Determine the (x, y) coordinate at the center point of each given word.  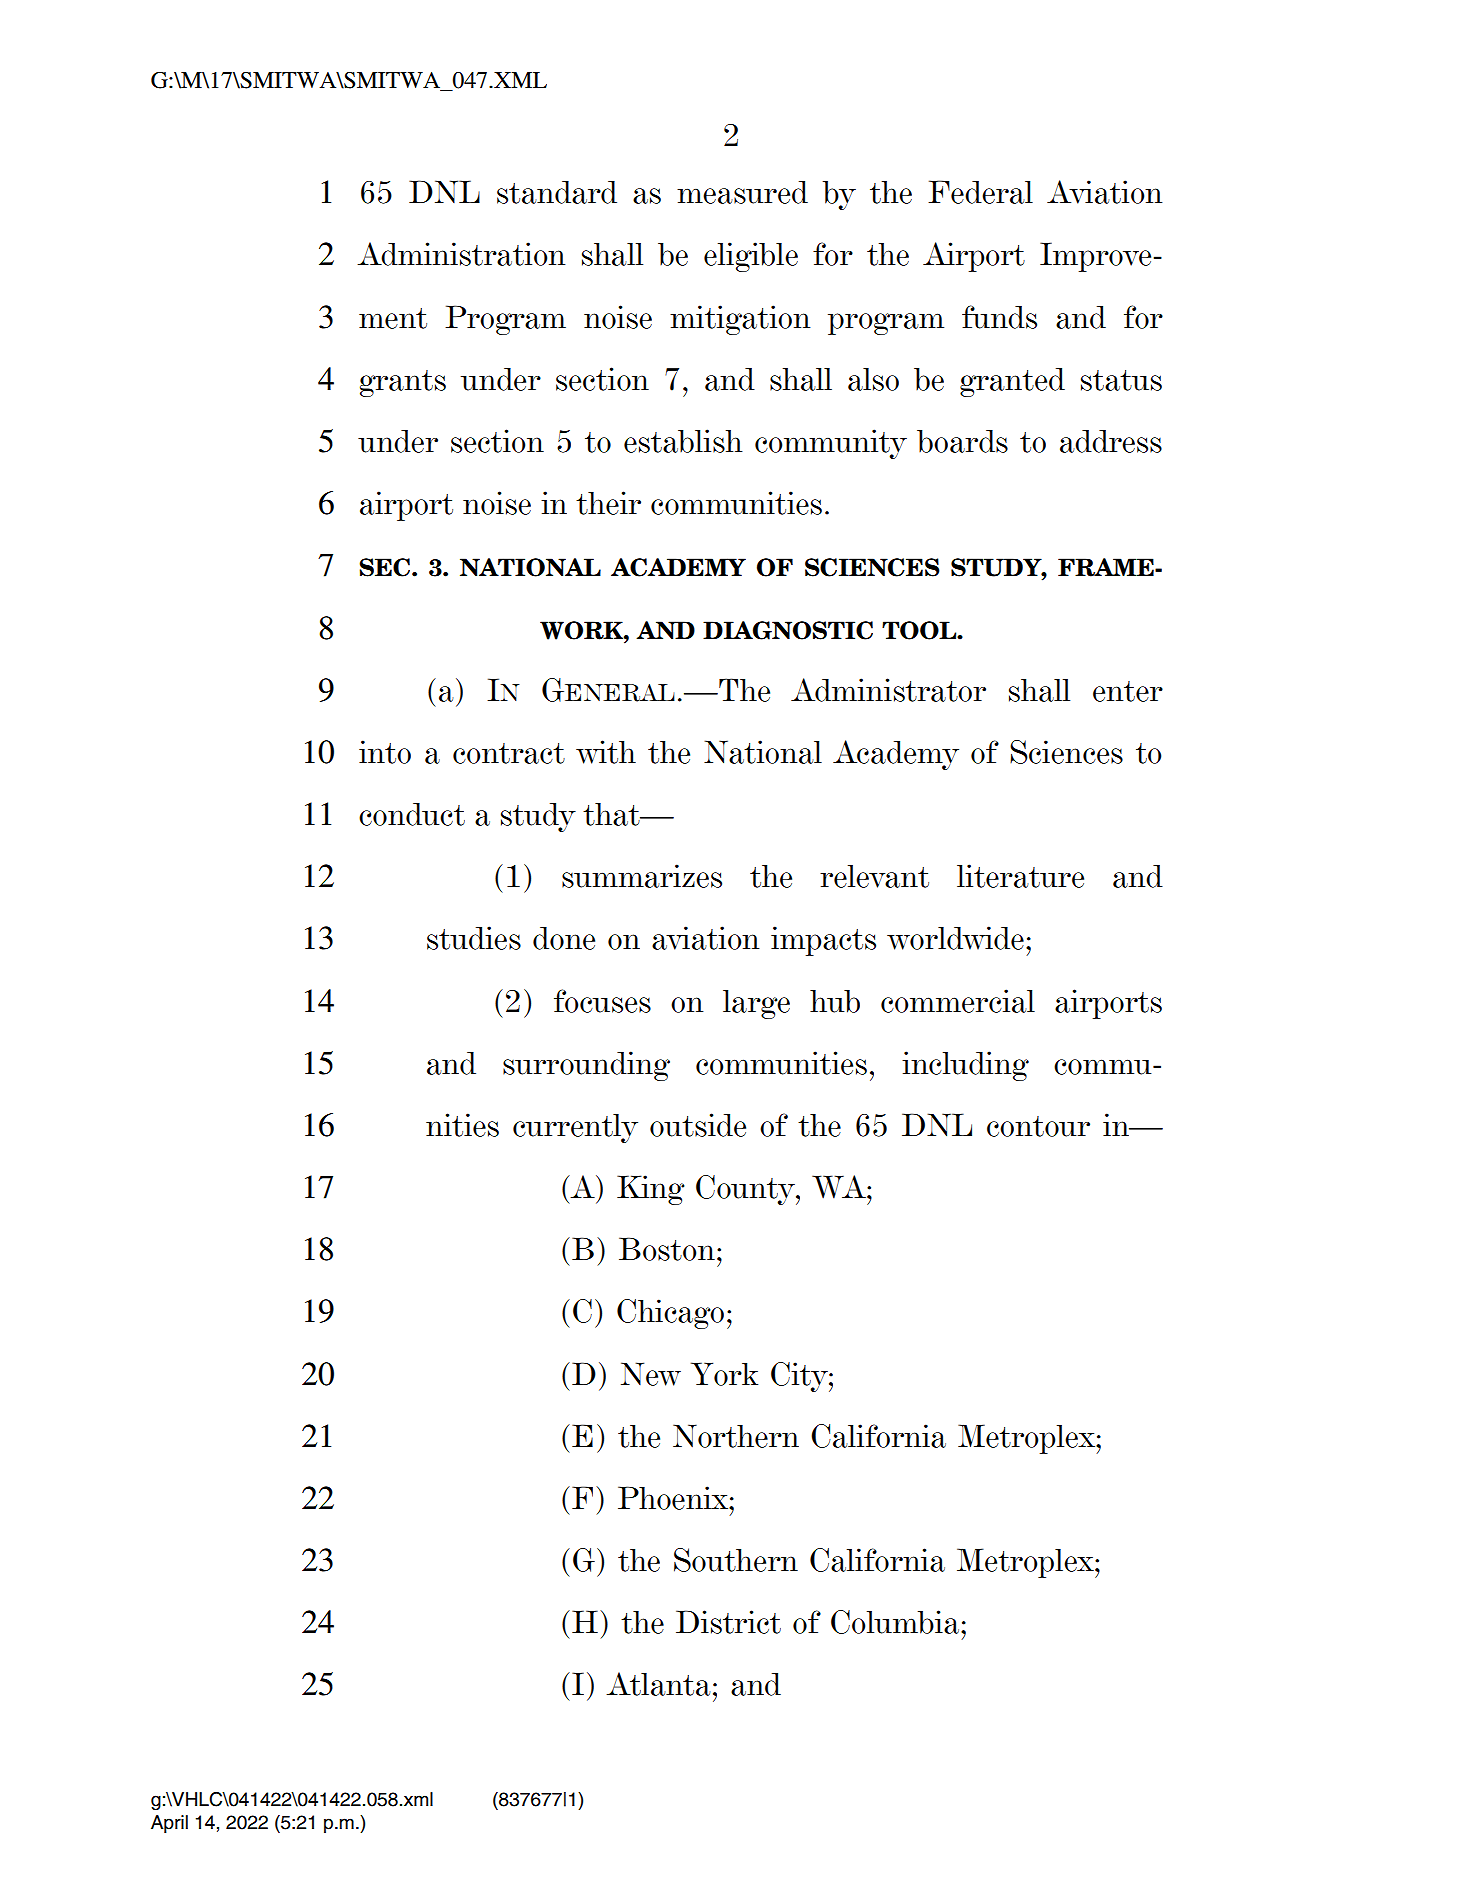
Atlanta (658, 1684)
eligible (751, 257)
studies (474, 938)
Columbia (895, 1622)
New (651, 1374)
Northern (736, 1436)
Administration (461, 254)
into (385, 752)
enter (1128, 691)
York (724, 1374)
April (169, 1824)
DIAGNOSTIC (788, 630)
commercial (958, 1001)
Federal (980, 192)
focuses (602, 1001)
